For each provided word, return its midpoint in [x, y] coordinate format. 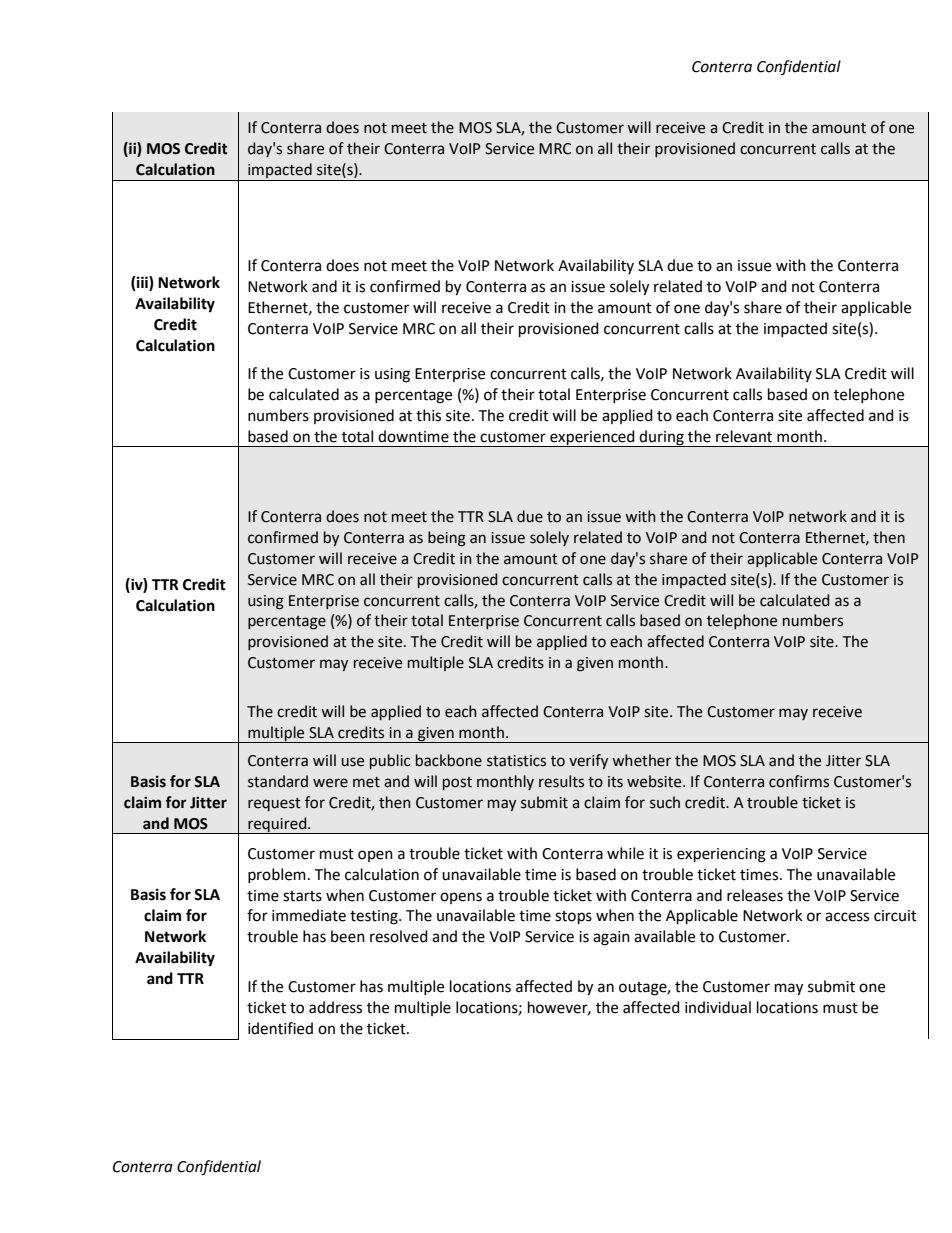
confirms [799, 781]
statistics [516, 761]
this [428, 415]
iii [142, 283]
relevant [744, 436]
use [352, 762]
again [611, 938]
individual [718, 1007]
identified [280, 1028]
